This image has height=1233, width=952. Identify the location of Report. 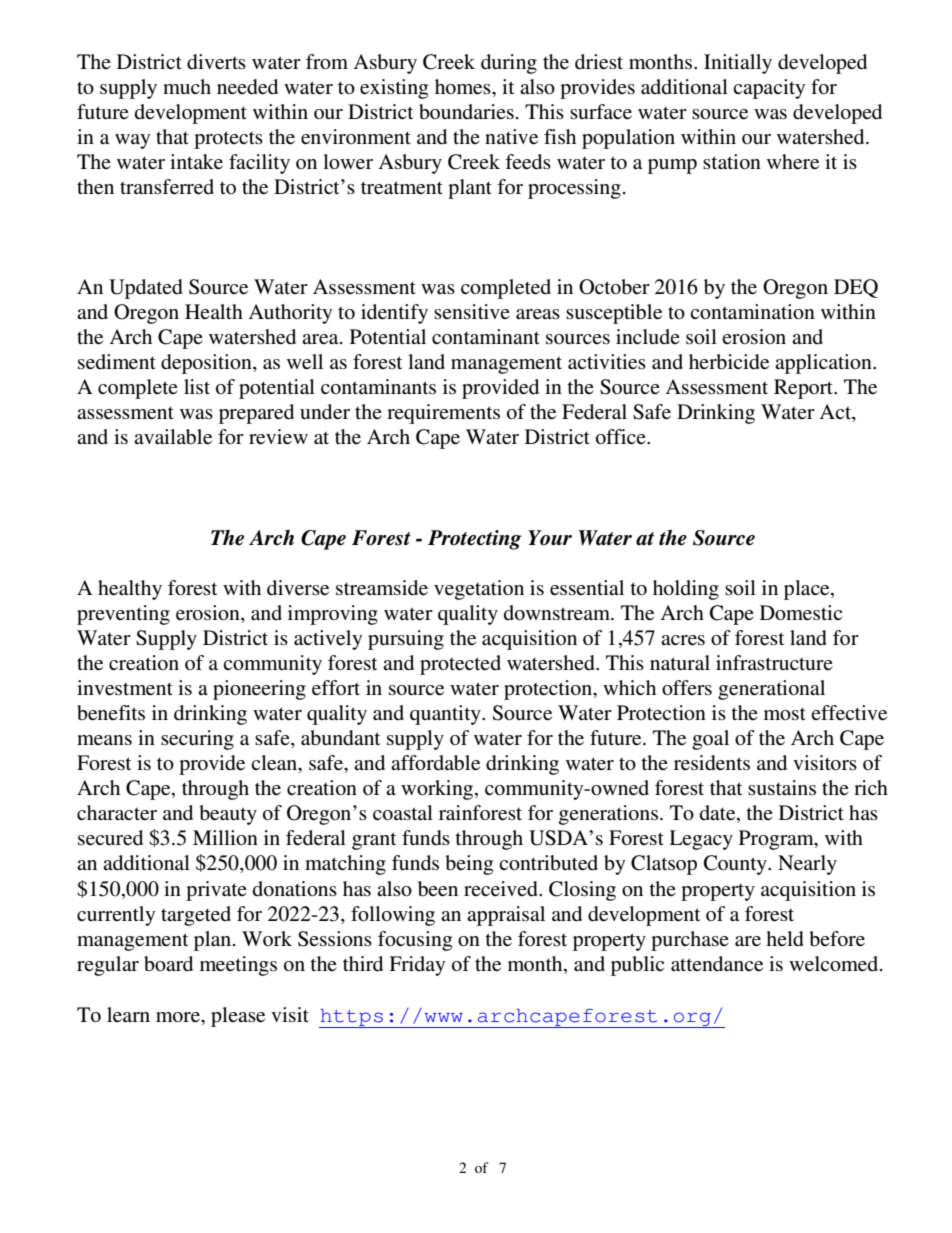
(804, 389).
